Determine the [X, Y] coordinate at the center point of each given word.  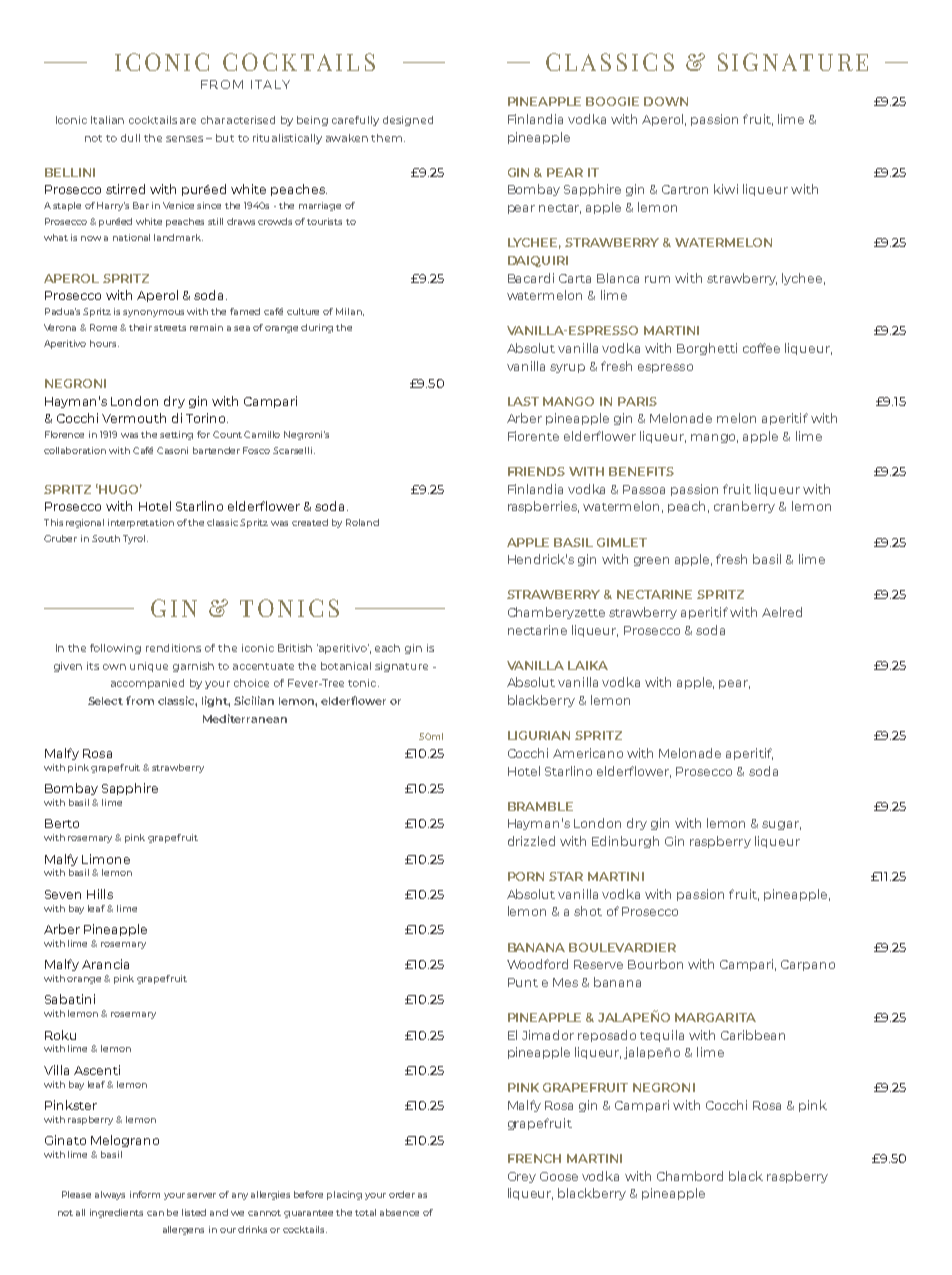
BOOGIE [612, 101]
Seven [63, 894]
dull [130, 138]
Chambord [690, 1176]
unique [149, 667]
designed [408, 121]
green [651, 561]
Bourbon [655, 964]
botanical [346, 666]
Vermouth [134, 418]
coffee [761, 348]
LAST [523, 401]
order [402, 1194]
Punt [523, 982]
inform [145, 1194]
